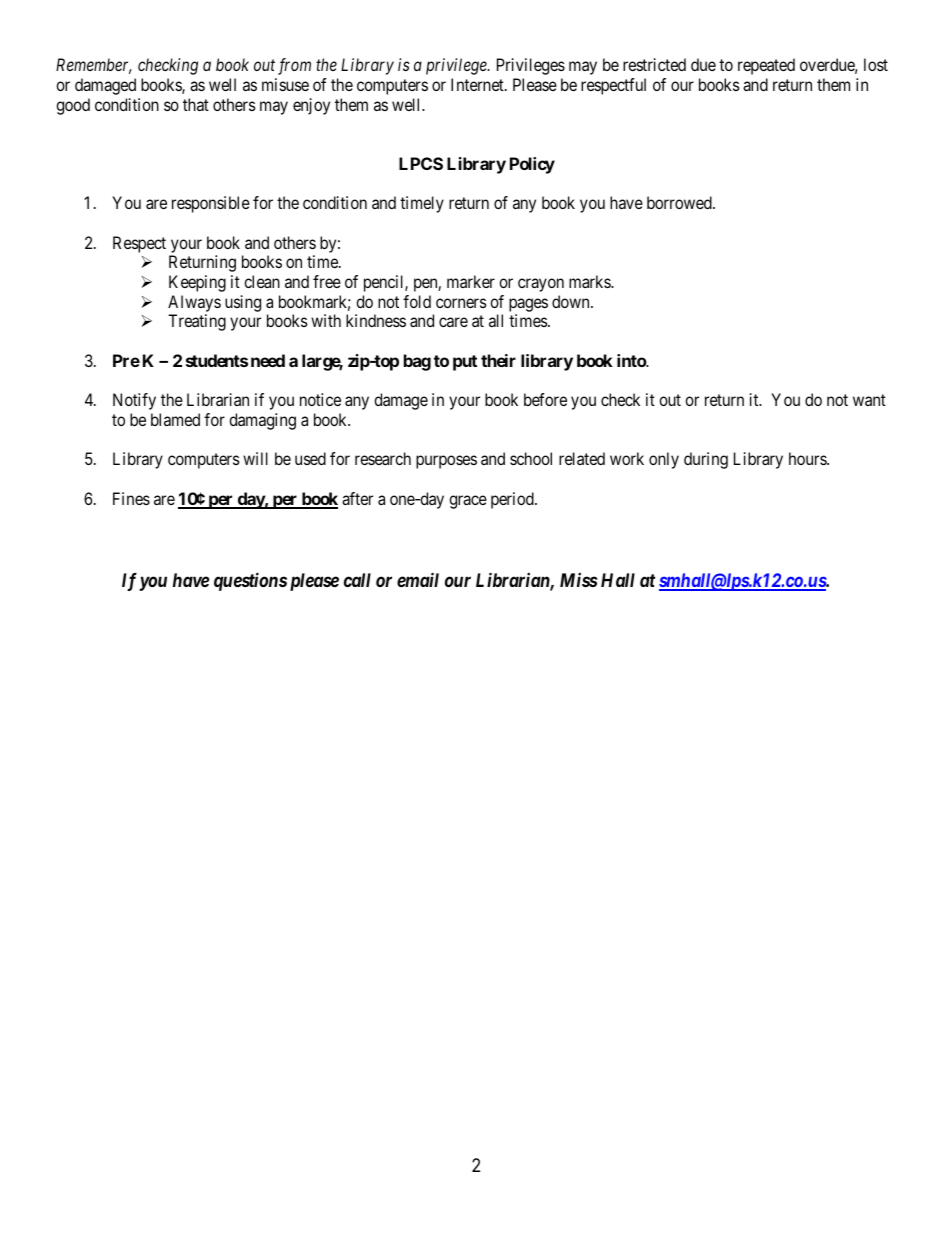  I want to click on Internet, so click(478, 84).
